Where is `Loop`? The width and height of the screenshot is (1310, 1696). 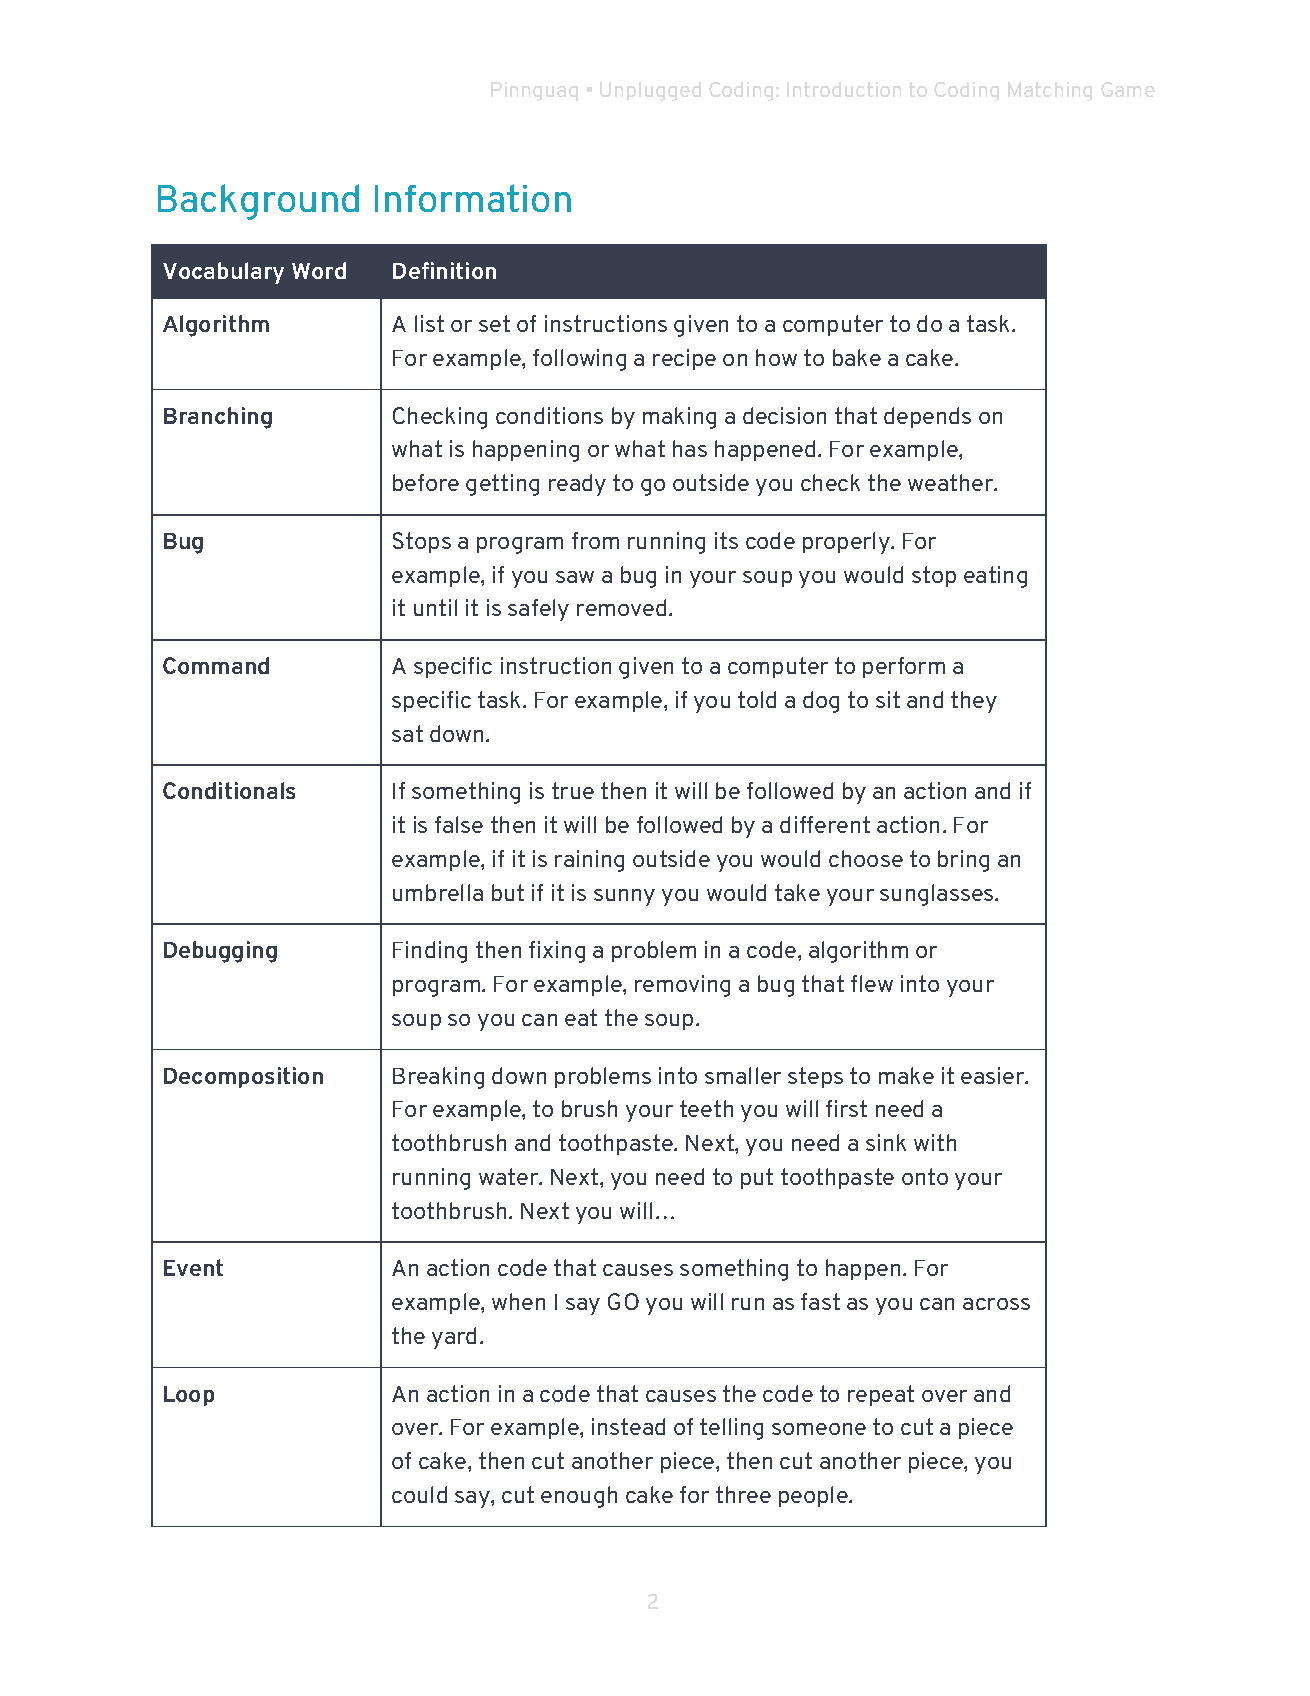 Loop is located at coordinates (189, 1396).
